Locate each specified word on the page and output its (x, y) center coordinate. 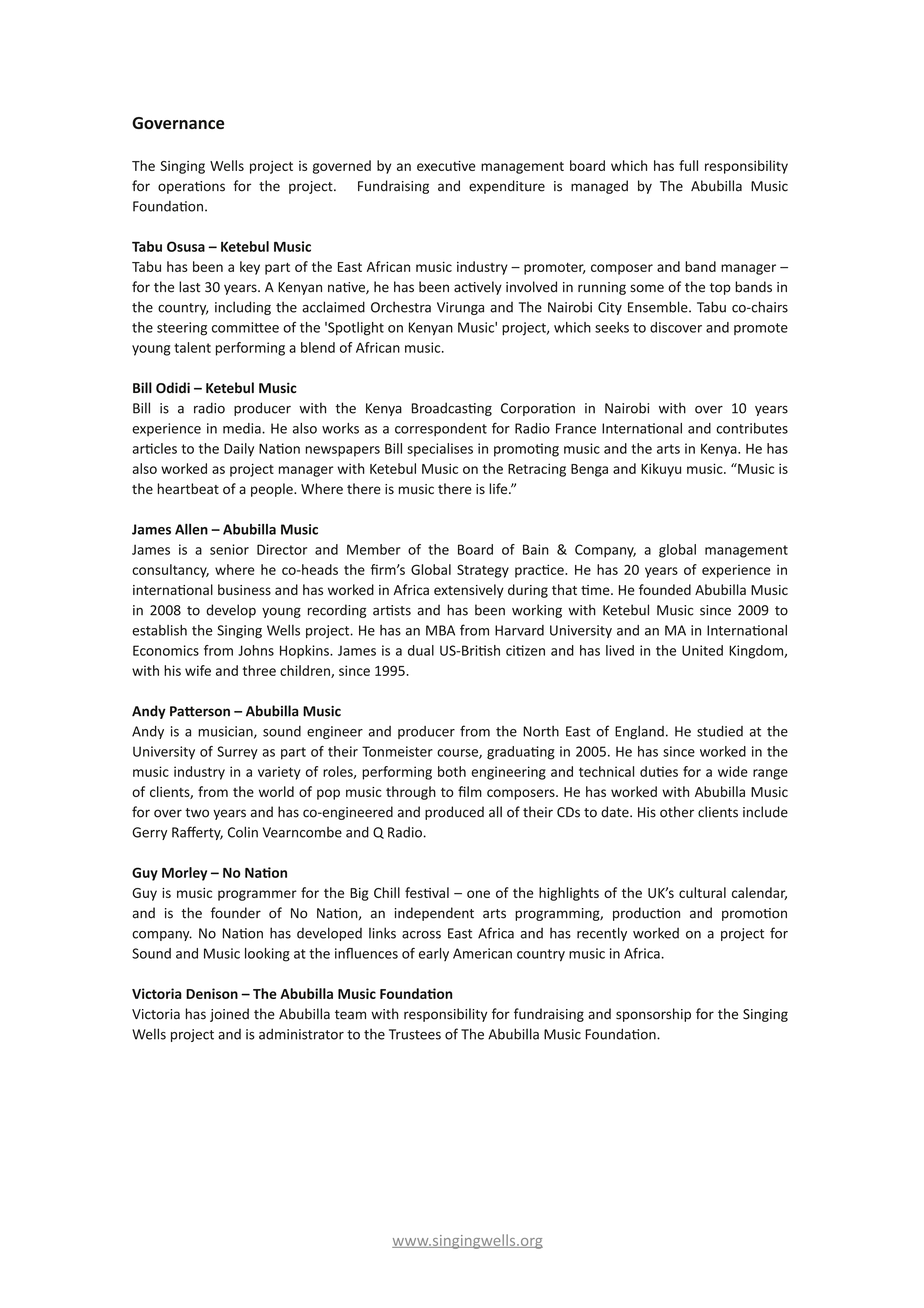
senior (229, 549)
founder (236, 913)
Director (282, 549)
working (537, 611)
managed (599, 187)
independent (434, 914)
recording (337, 611)
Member (374, 549)
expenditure (507, 187)
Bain (536, 549)
